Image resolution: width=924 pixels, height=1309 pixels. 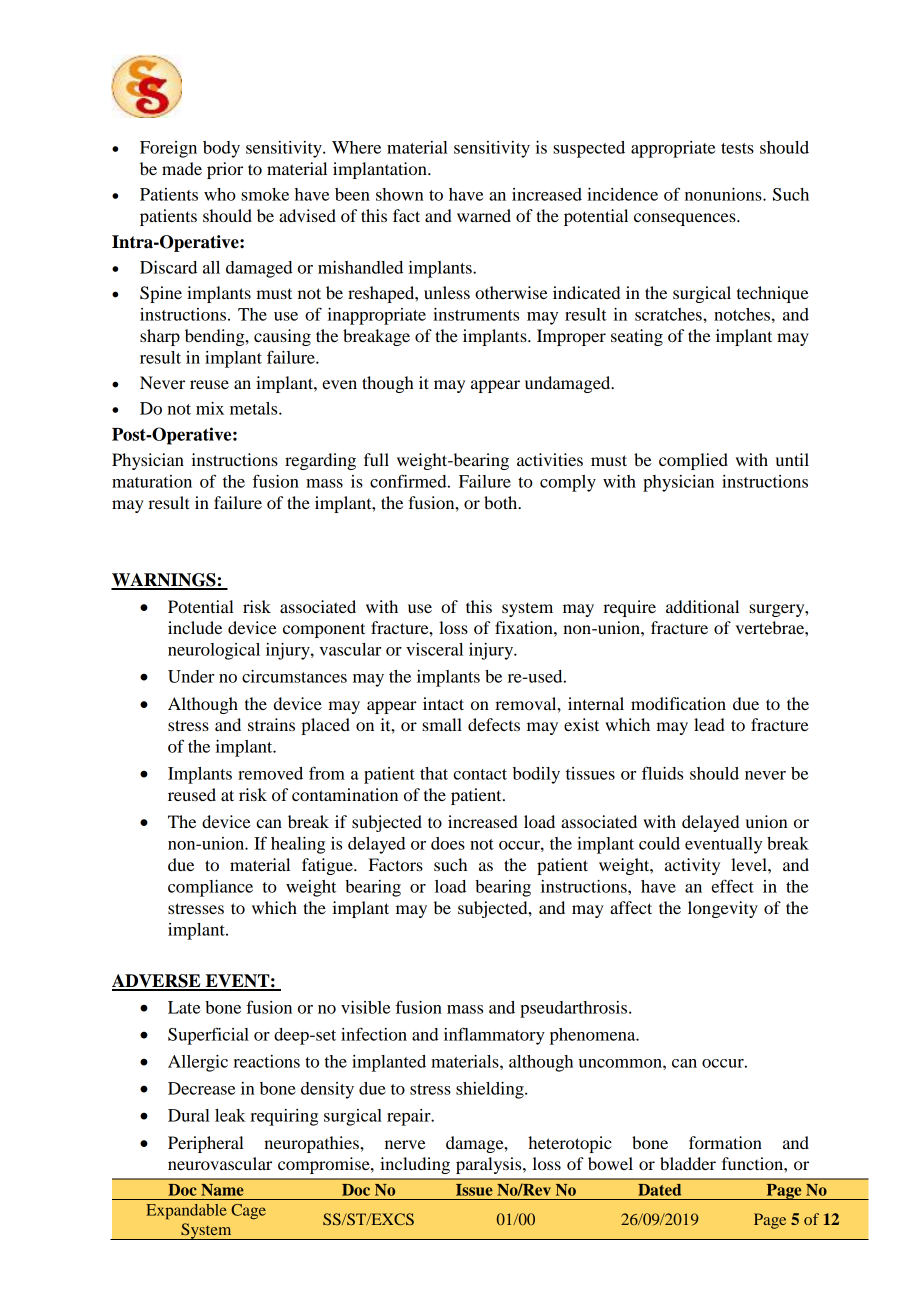 I want to click on paralysis, so click(x=490, y=1165).
